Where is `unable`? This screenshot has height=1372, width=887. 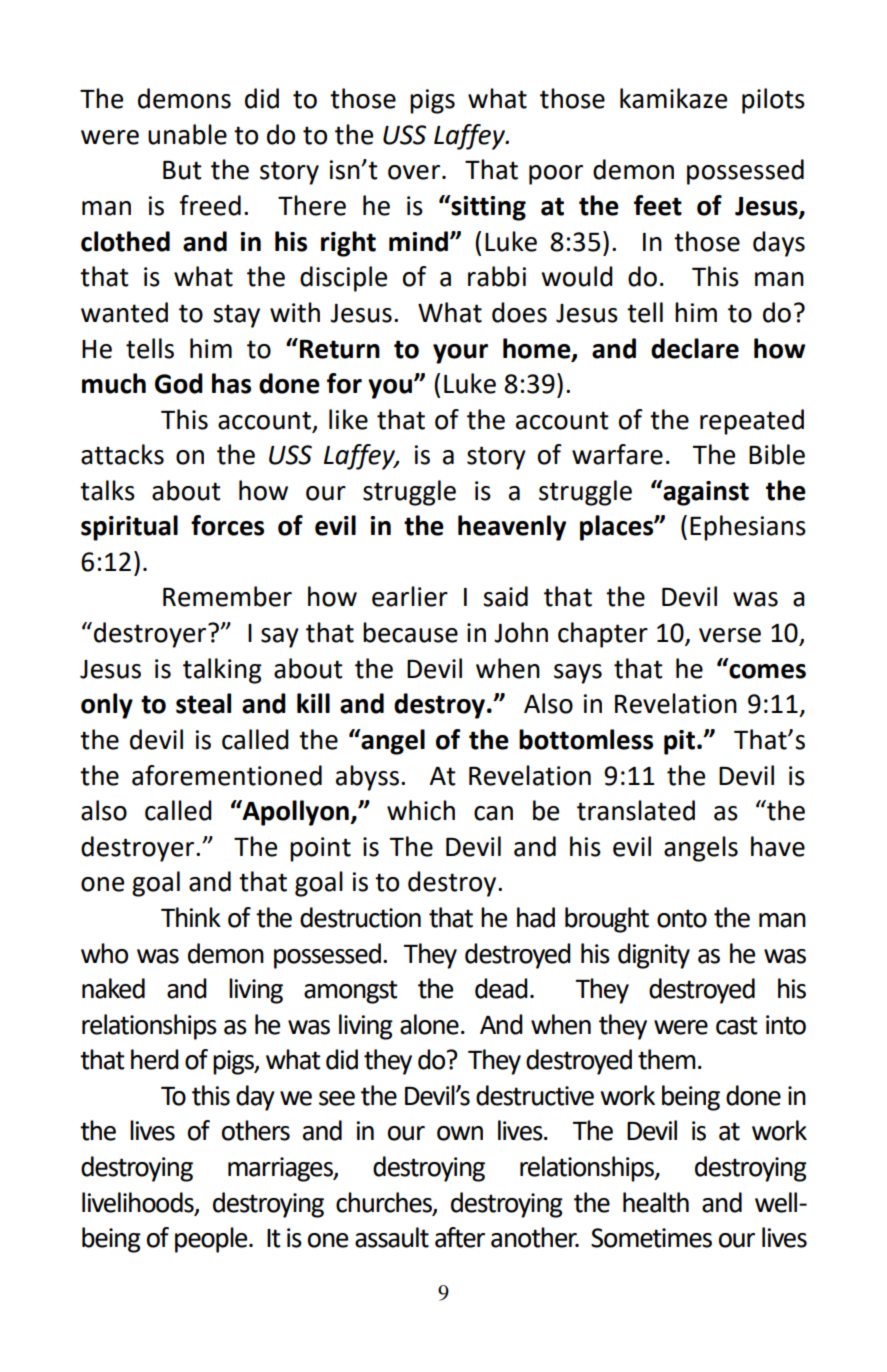 unable is located at coordinates (187, 134).
